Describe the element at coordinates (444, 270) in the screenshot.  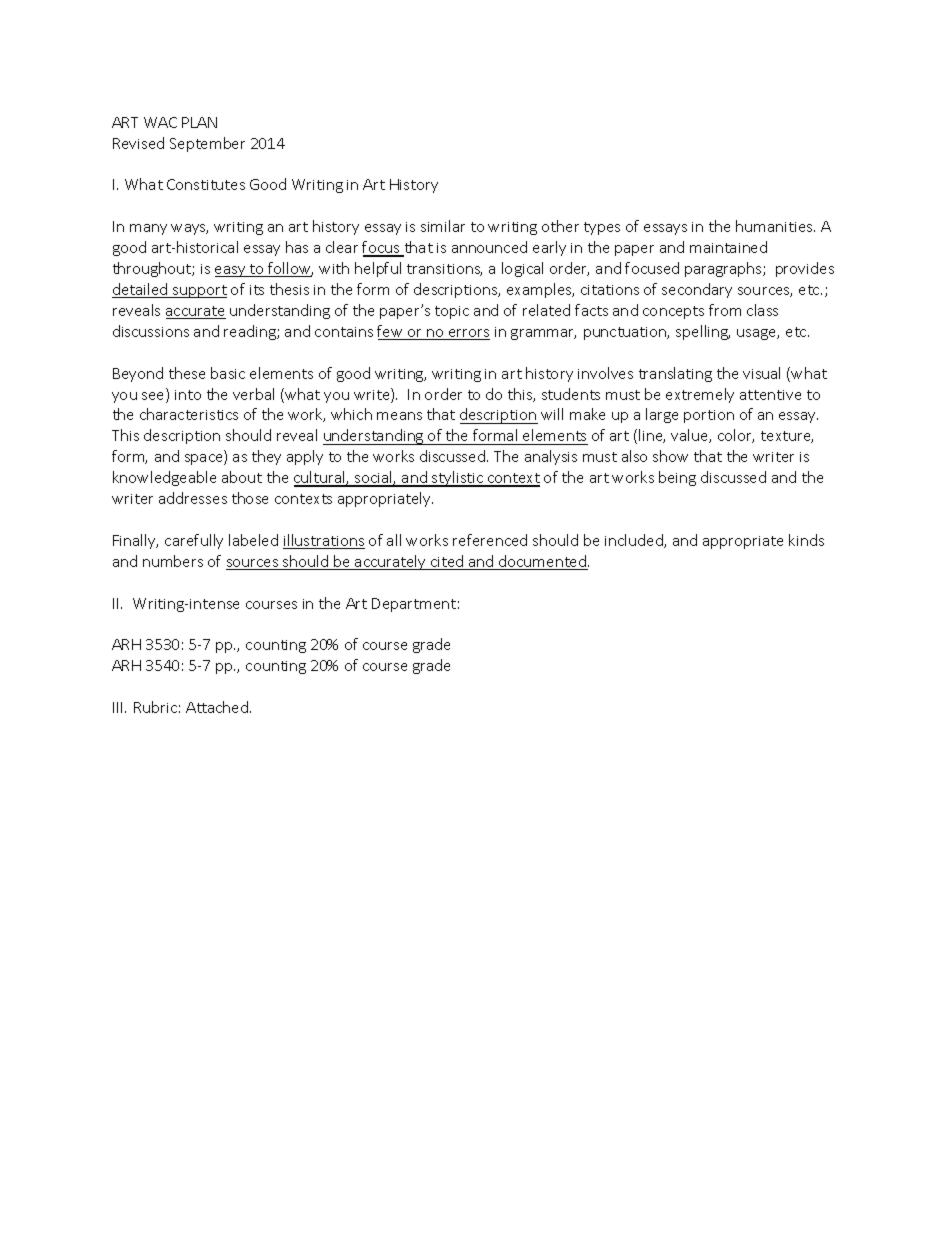
I see `transitions` at that location.
